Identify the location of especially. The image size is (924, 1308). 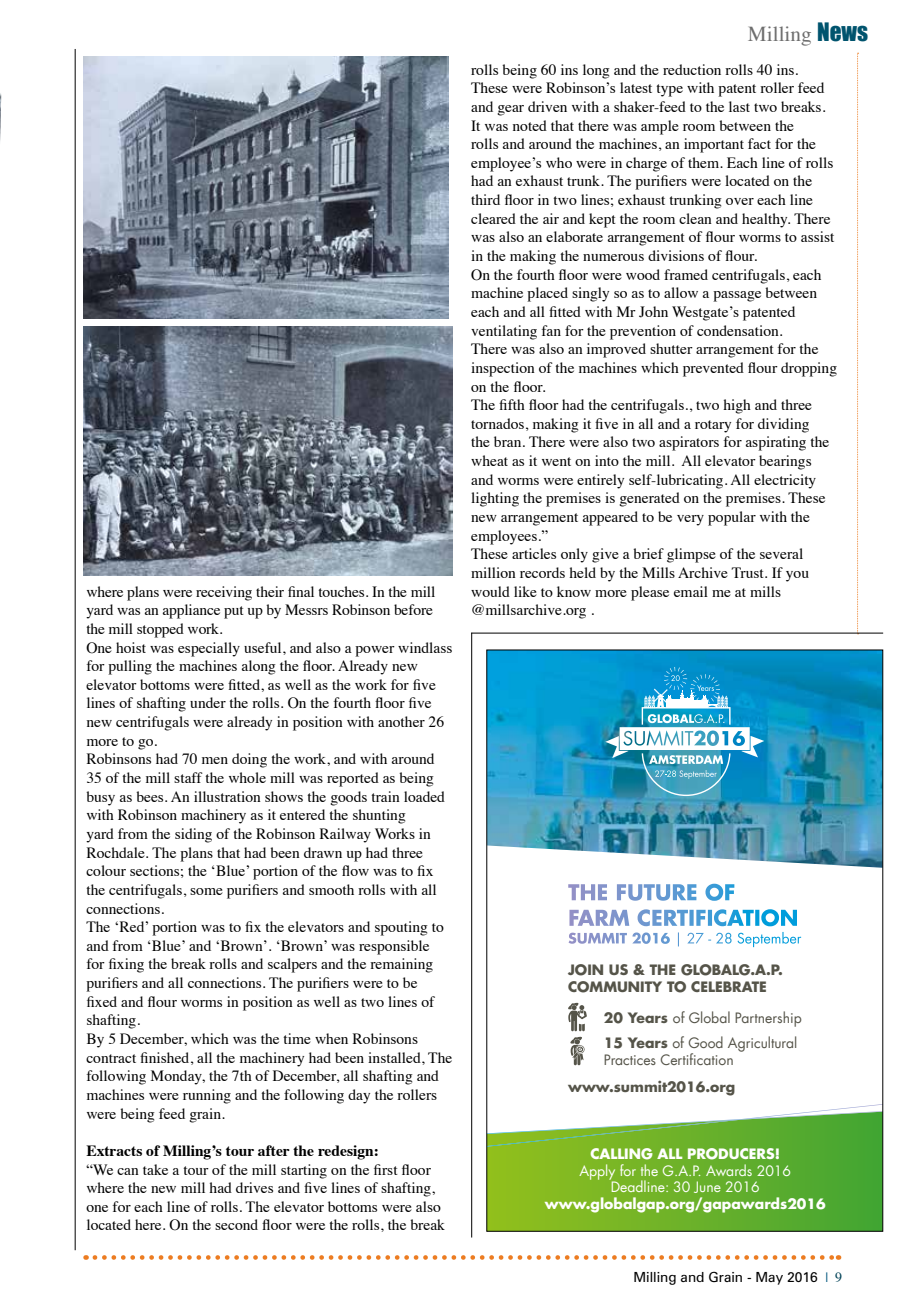
(209, 649).
